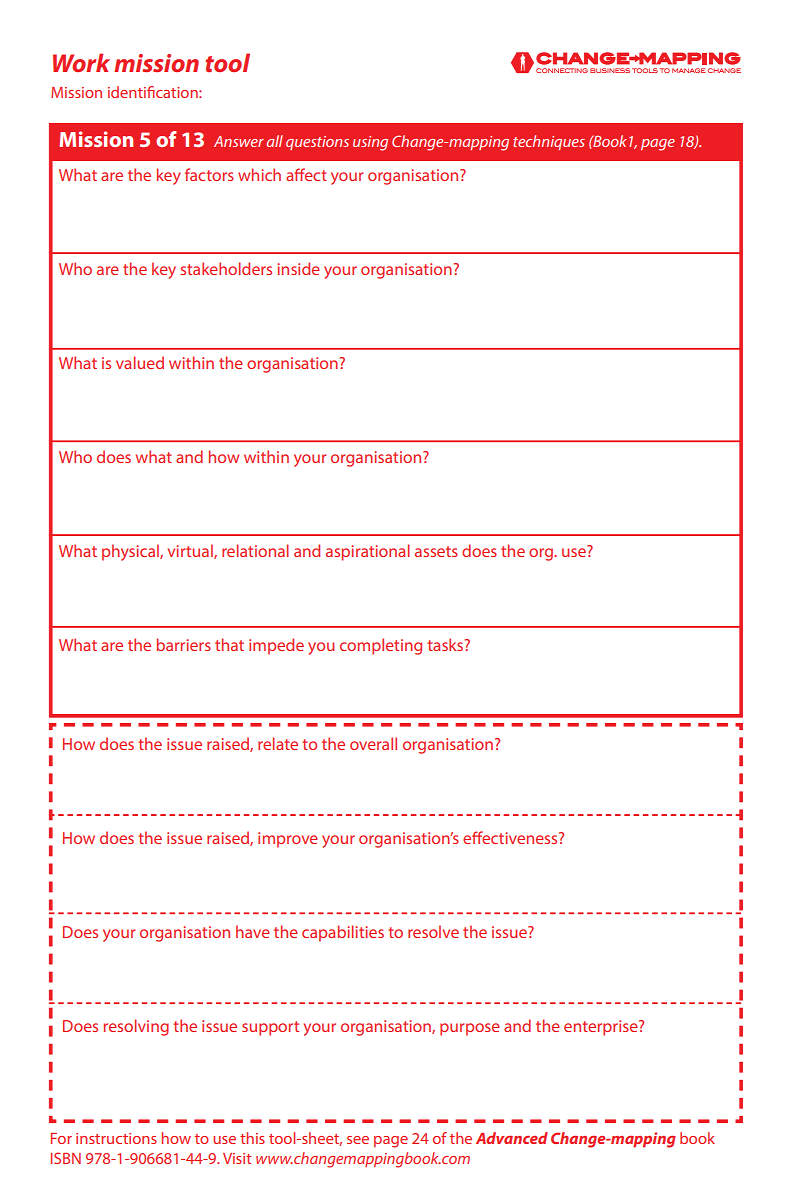  I want to click on effectiveness, so click(511, 837).
